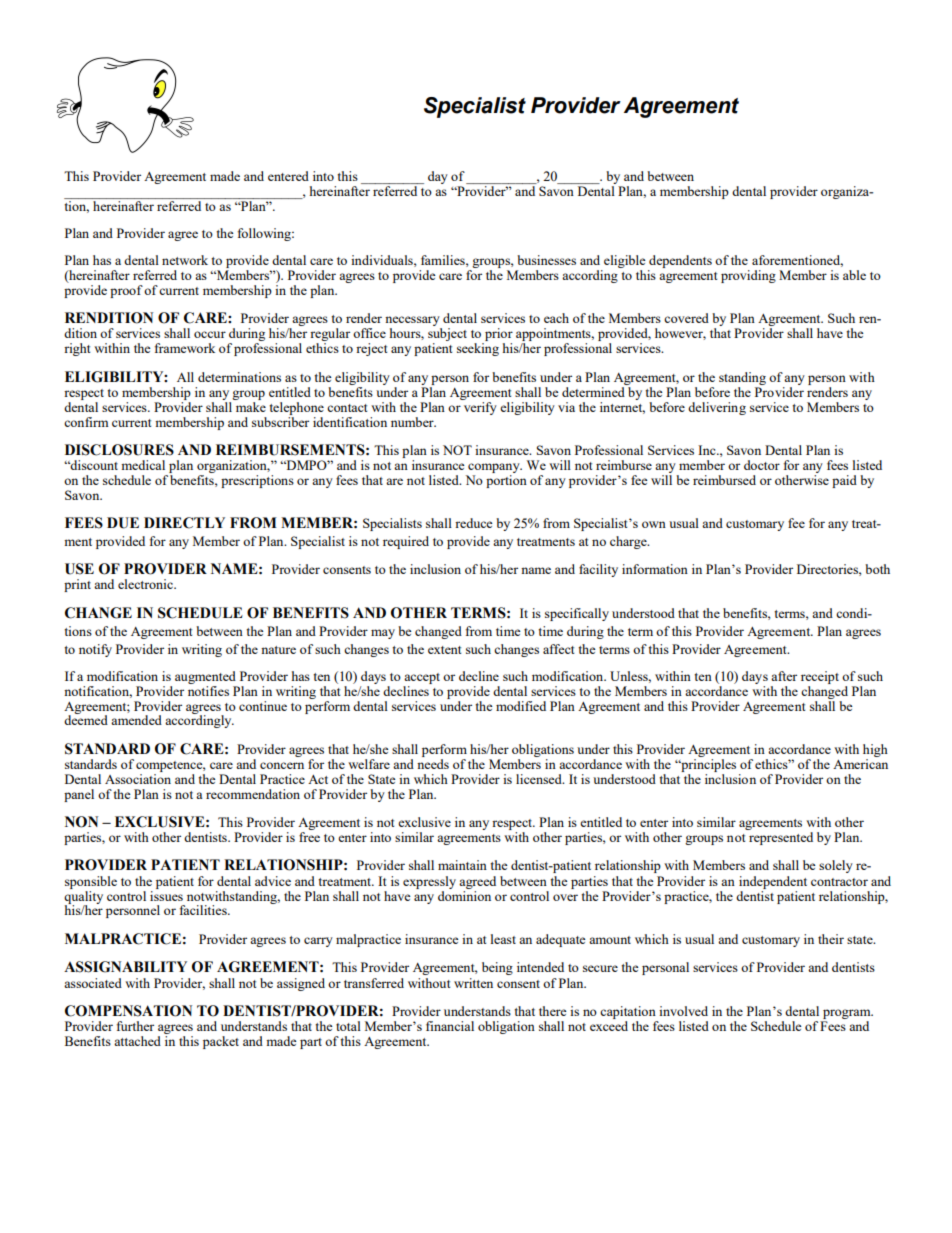 The image size is (952, 1233). Describe the element at coordinates (166, 894) in the screenshot. I see `issues` at that location.
